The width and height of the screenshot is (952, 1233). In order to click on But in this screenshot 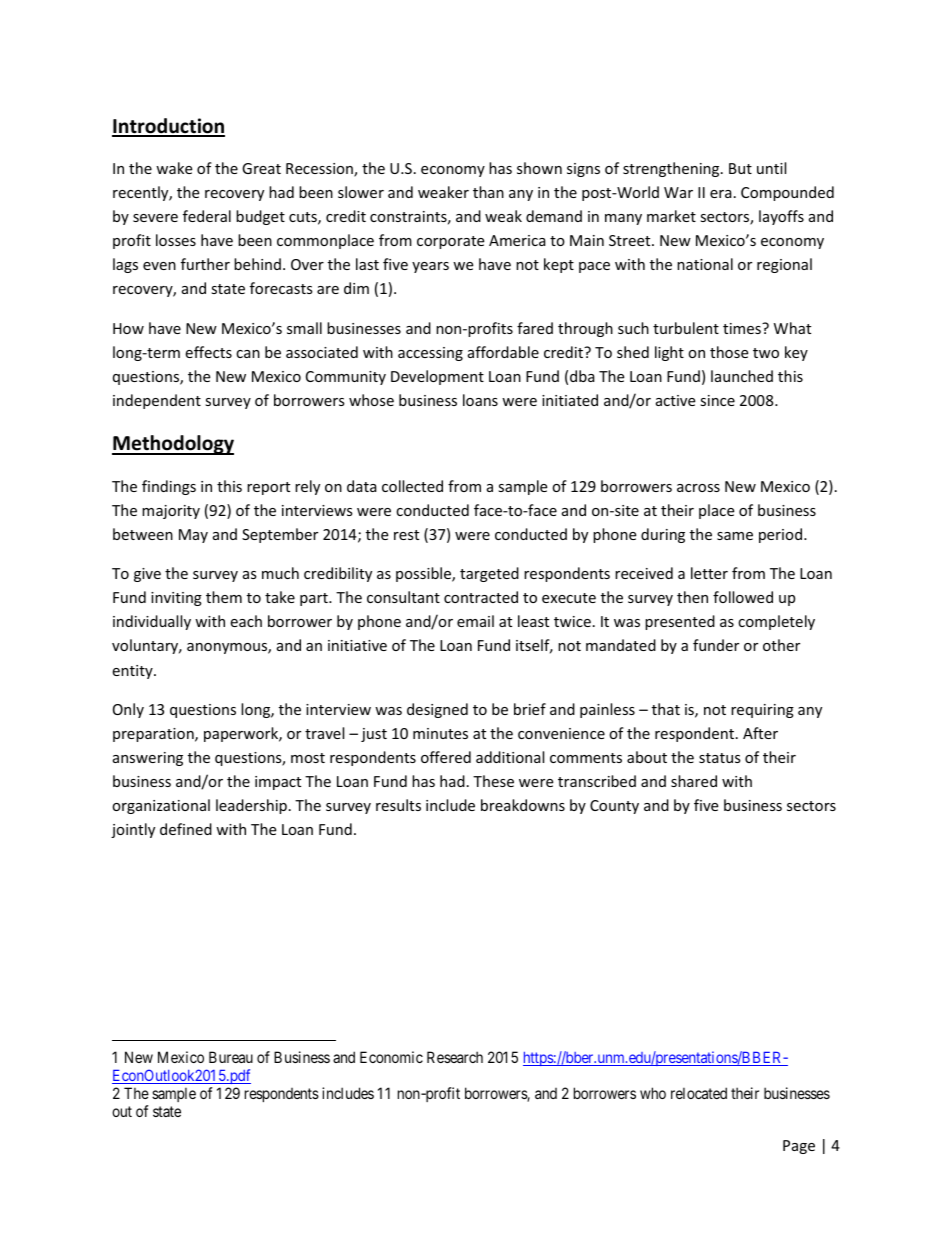, I will do `click(740, 168)`.
